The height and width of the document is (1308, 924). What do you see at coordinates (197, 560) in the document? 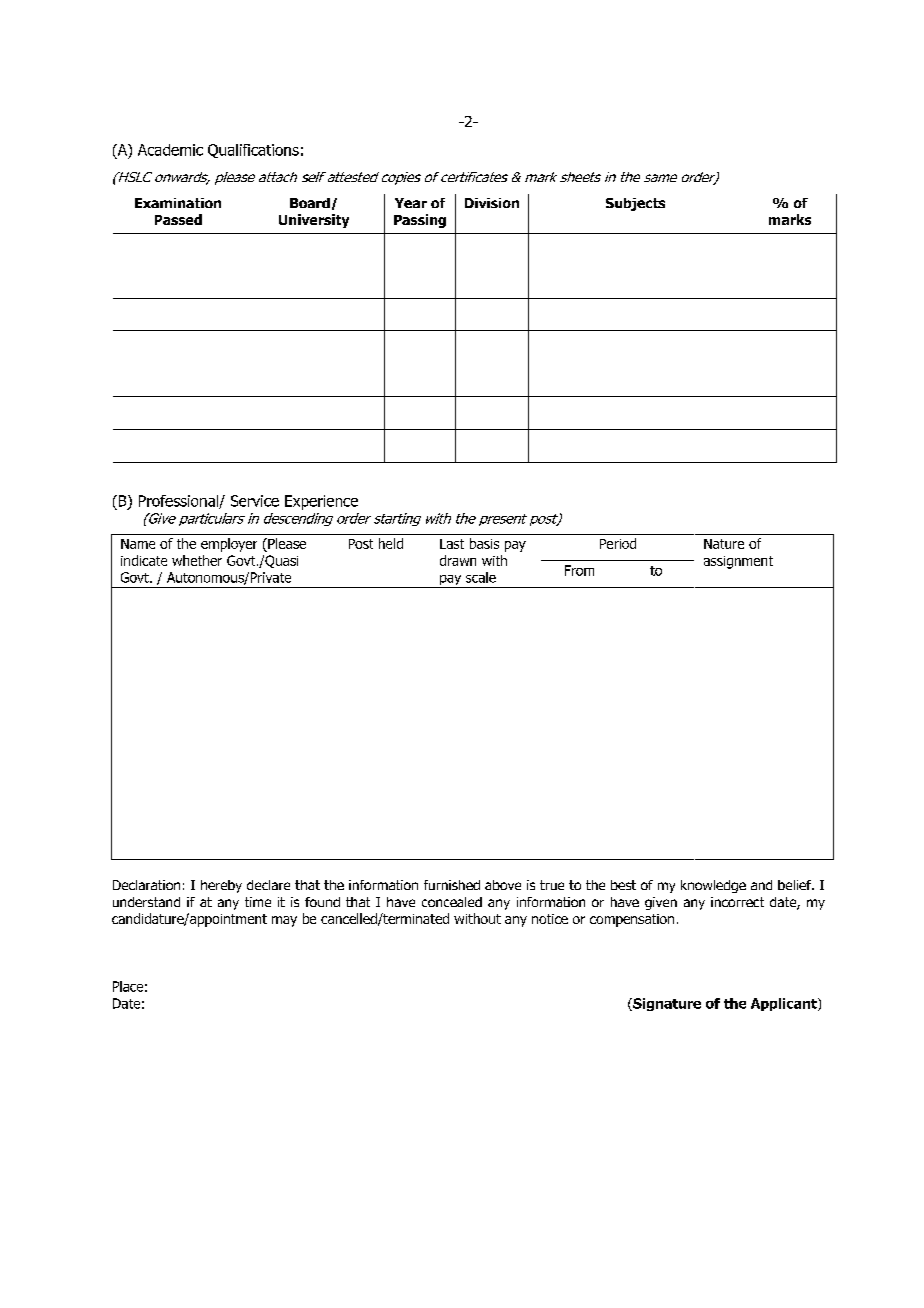
I see `whether` at bounding box center [197, 560].
